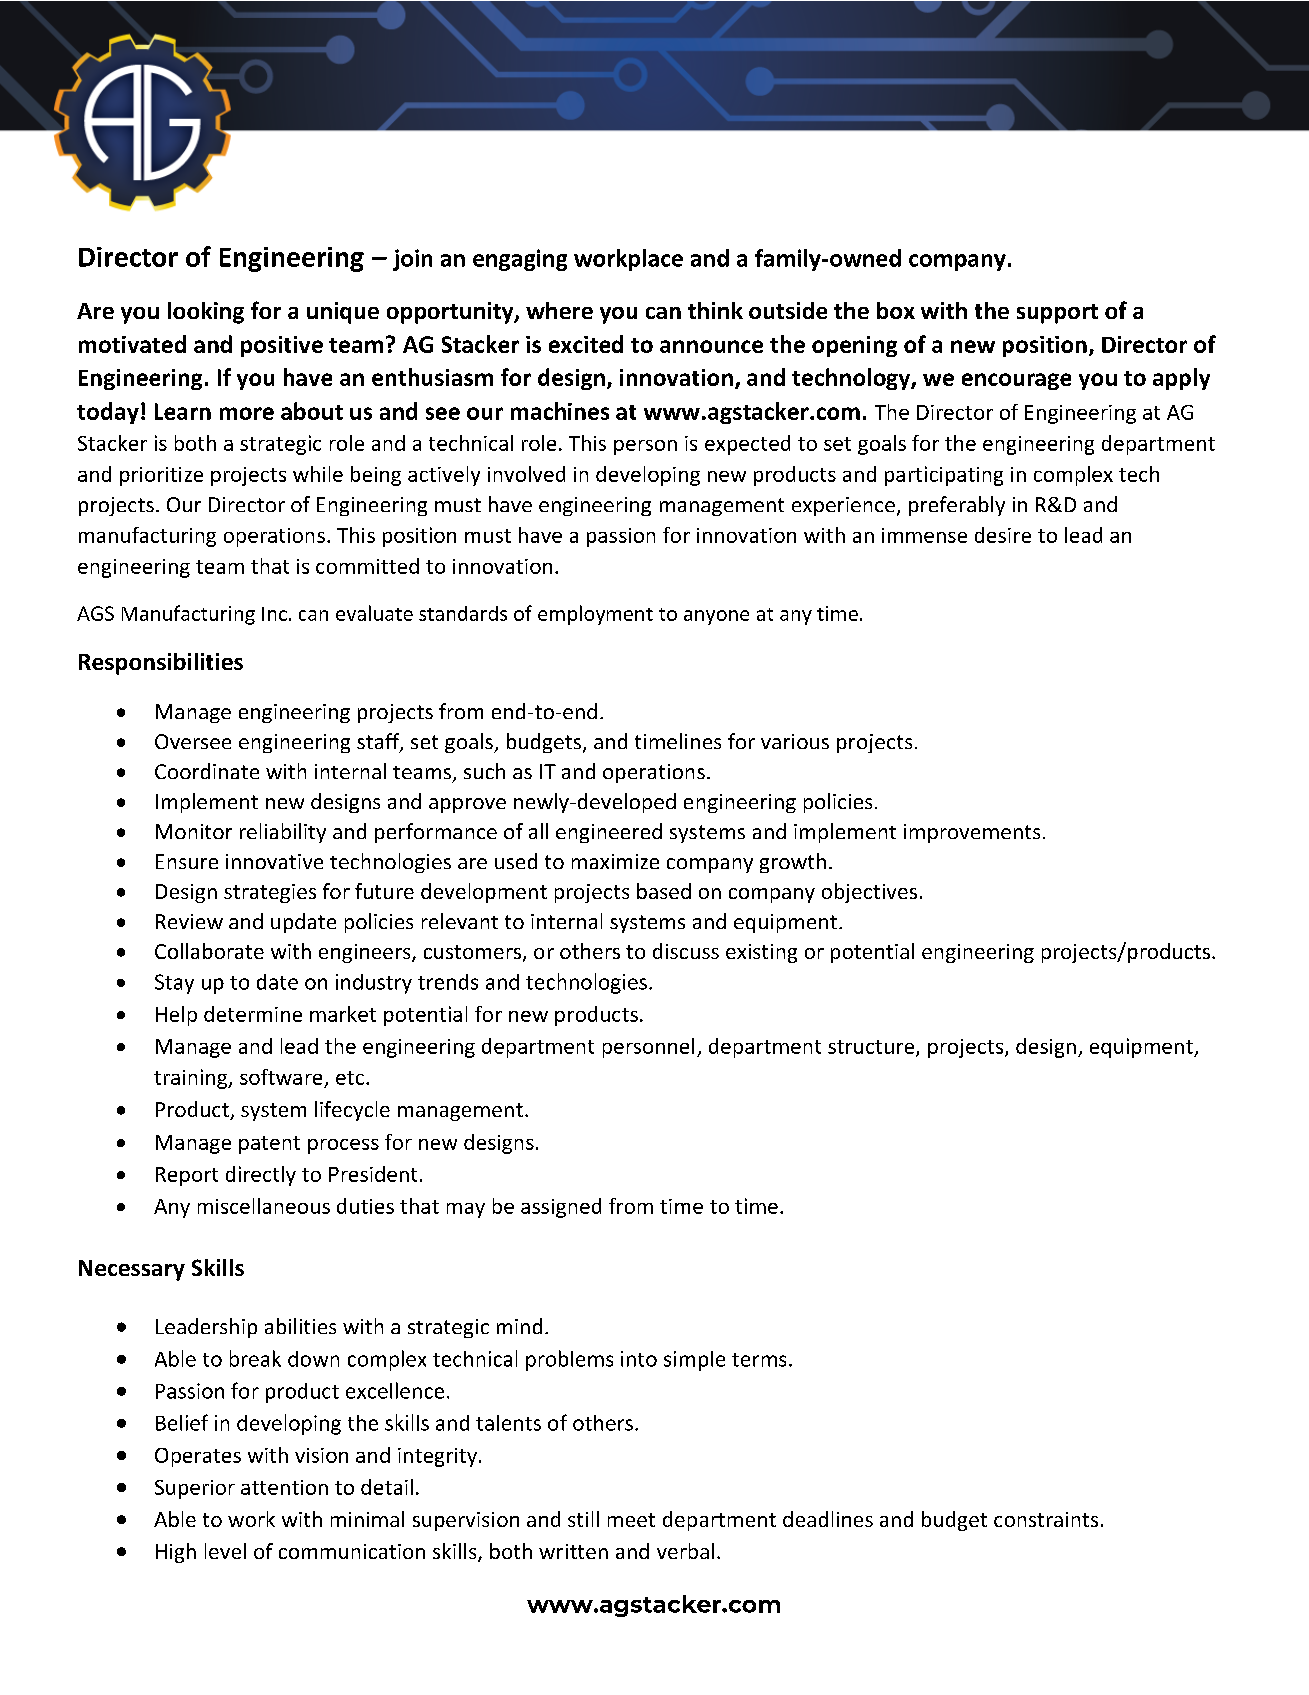  Describe the element at coordinates (1003, 535) in the page. I see `desire` at that location.
